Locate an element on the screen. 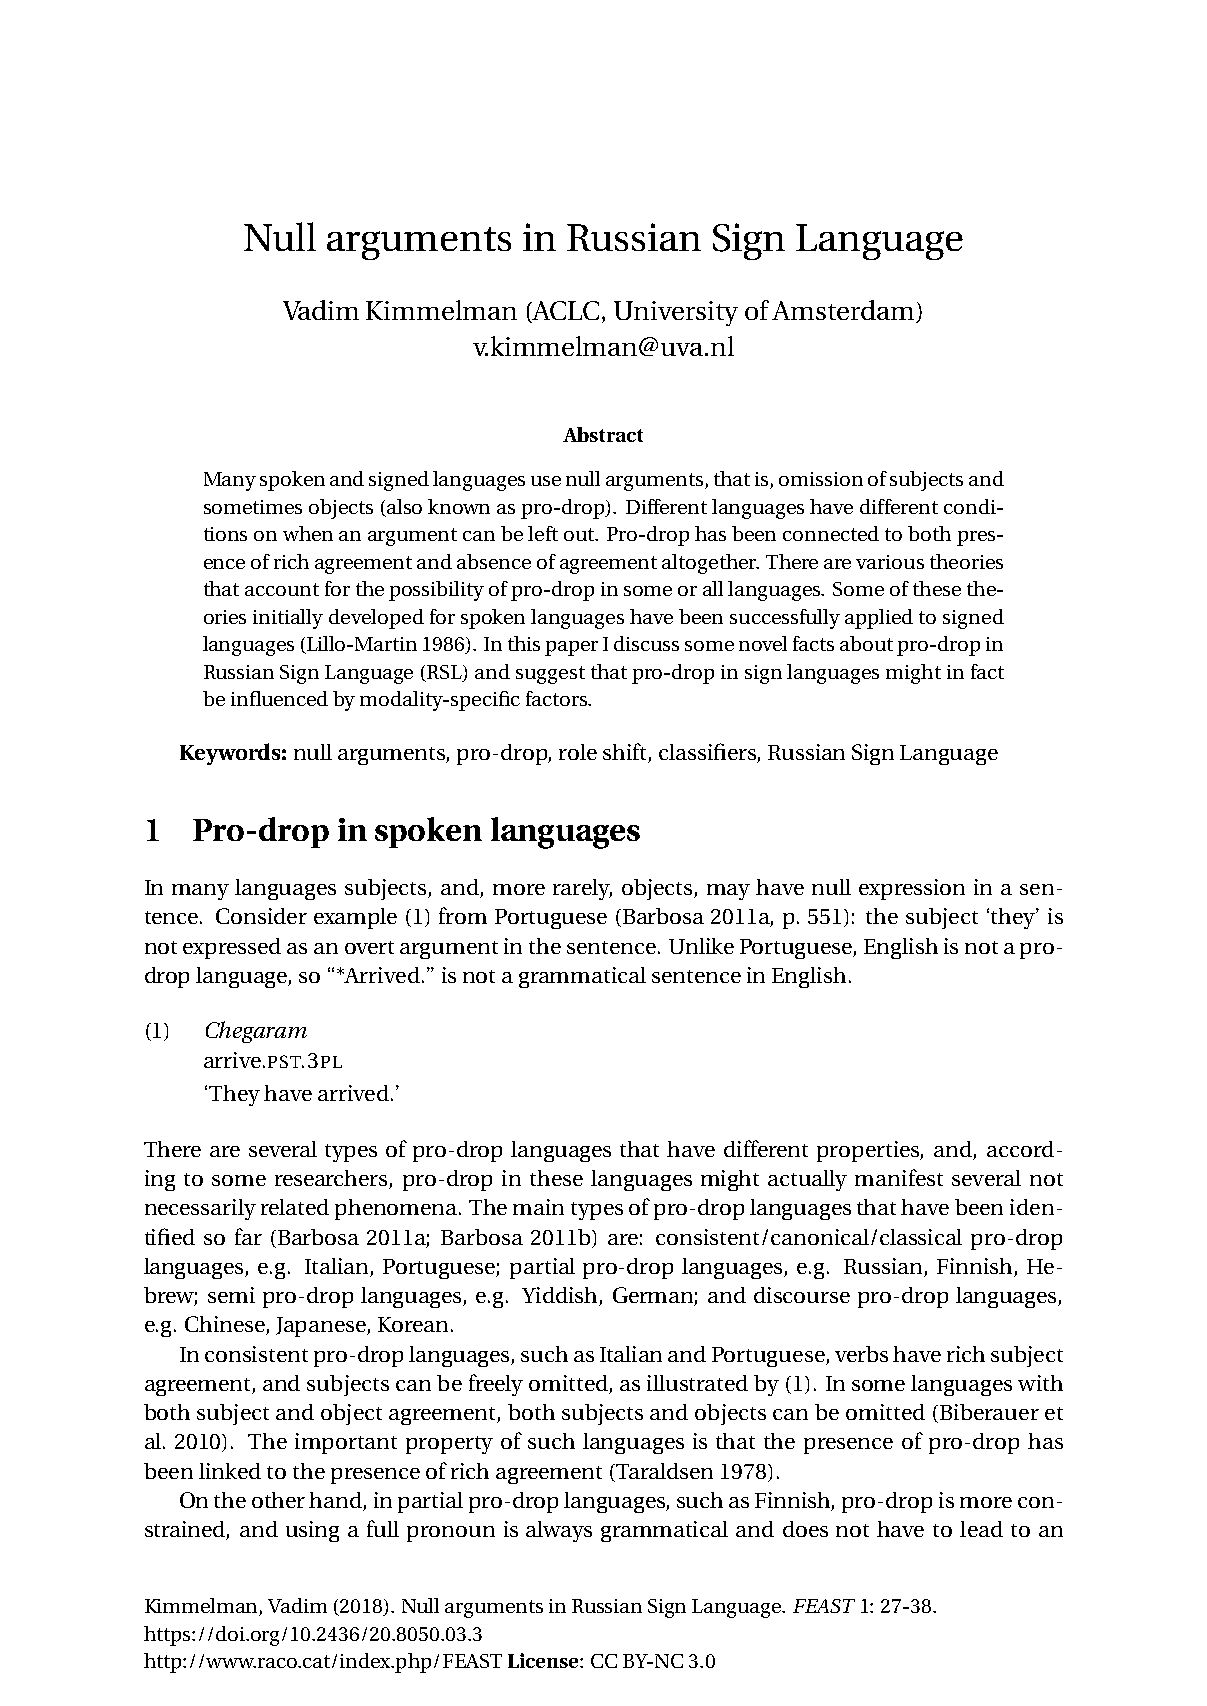 The height and width of the screenshot is (1706, 1207). discuss is located at coordinates (646, 643).
